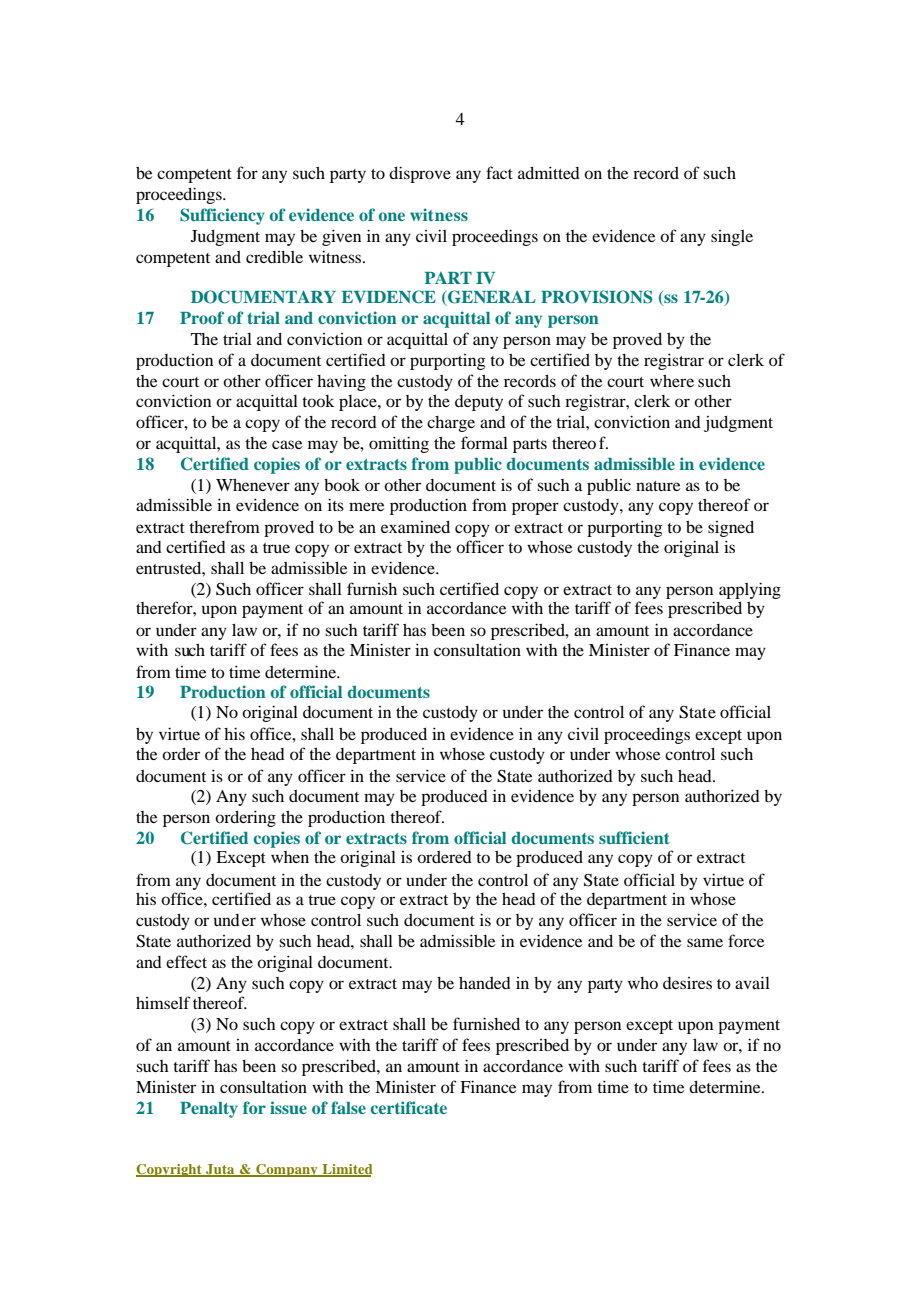 This page has height=1307, width=924. Describe the element at coordinates (750, 590) in the page. I see `applying` at that location.
